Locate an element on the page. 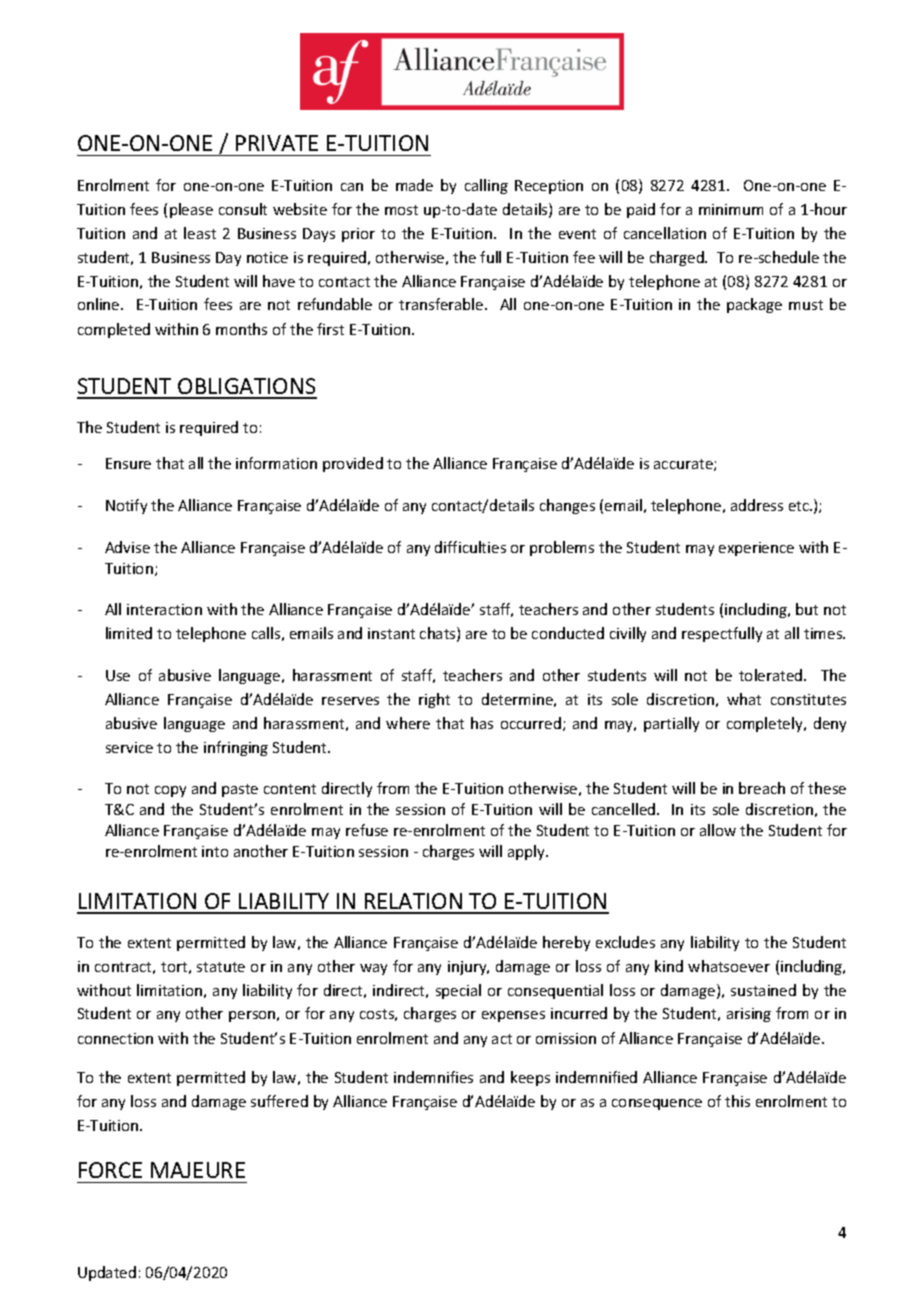  limited is located at coordinates (129, 633).
